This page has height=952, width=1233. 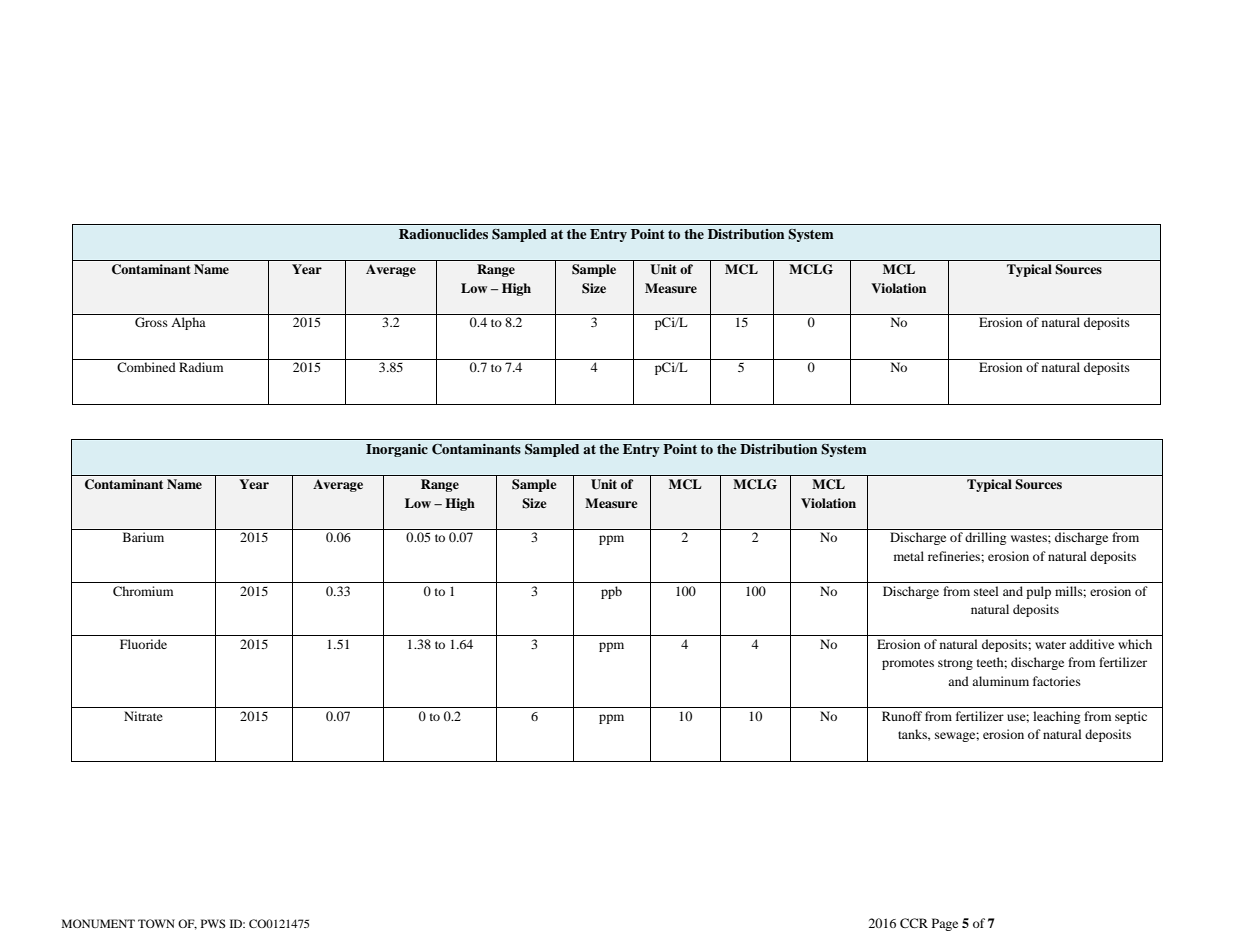 What do you see at coordinates (188, 323) in the page?
I see `Alpha` at bounding box center [188, 323].
